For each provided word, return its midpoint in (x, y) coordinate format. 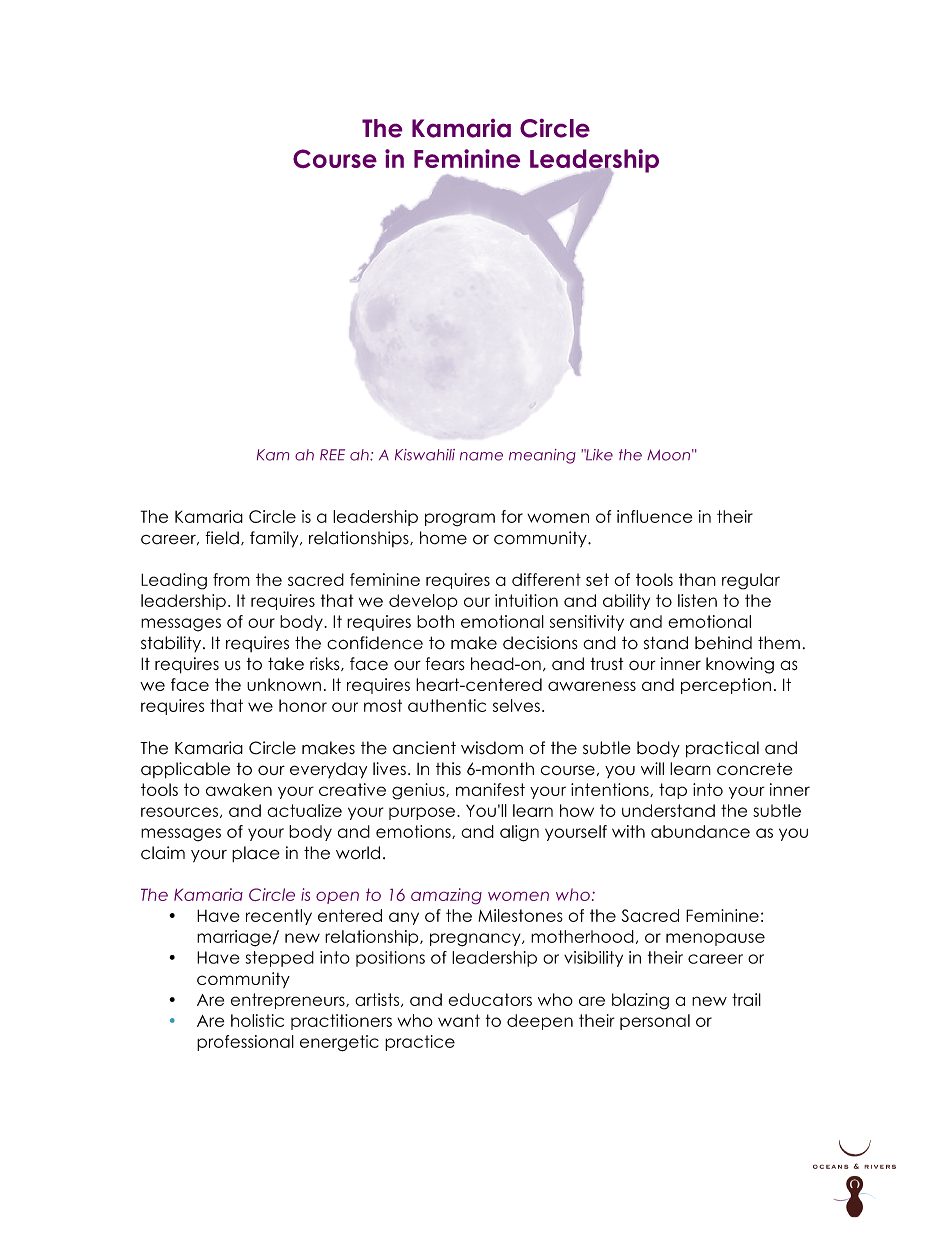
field (222, 538)
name (481, 456)
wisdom (492, 748)
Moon (668, 455)
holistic (257, 1020)
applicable (185, 770)
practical (722, 749)
